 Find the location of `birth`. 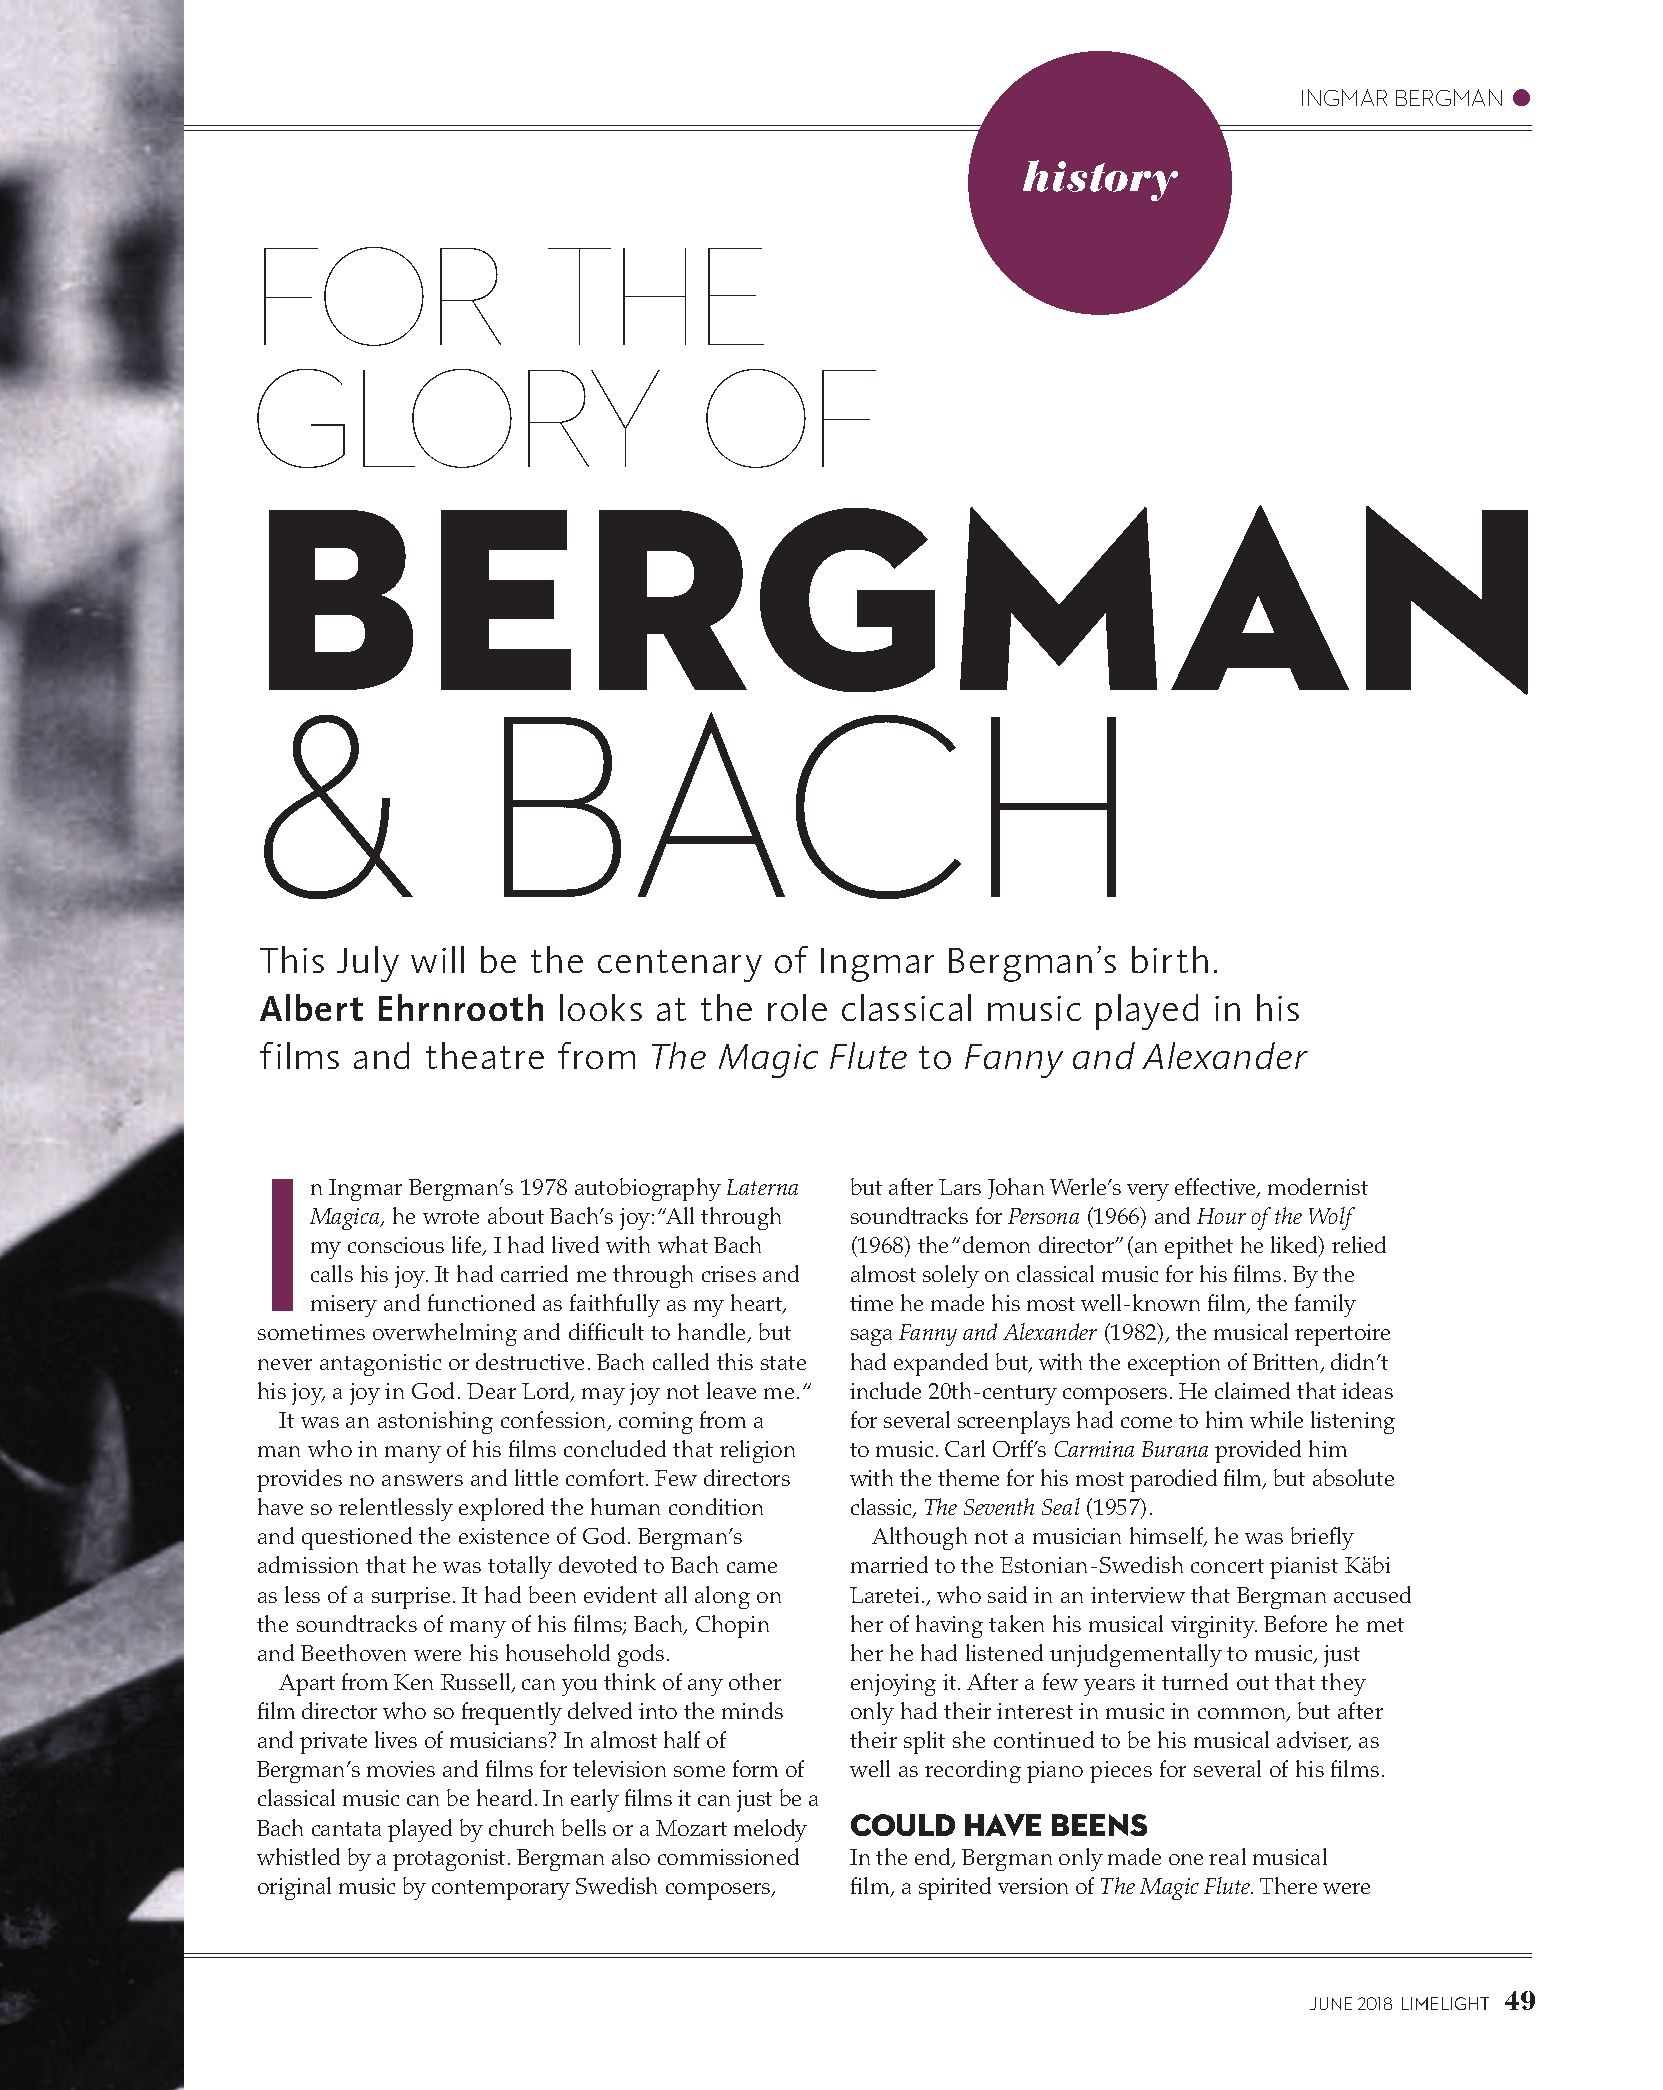

birth is located at coordinates (1170, 959).
